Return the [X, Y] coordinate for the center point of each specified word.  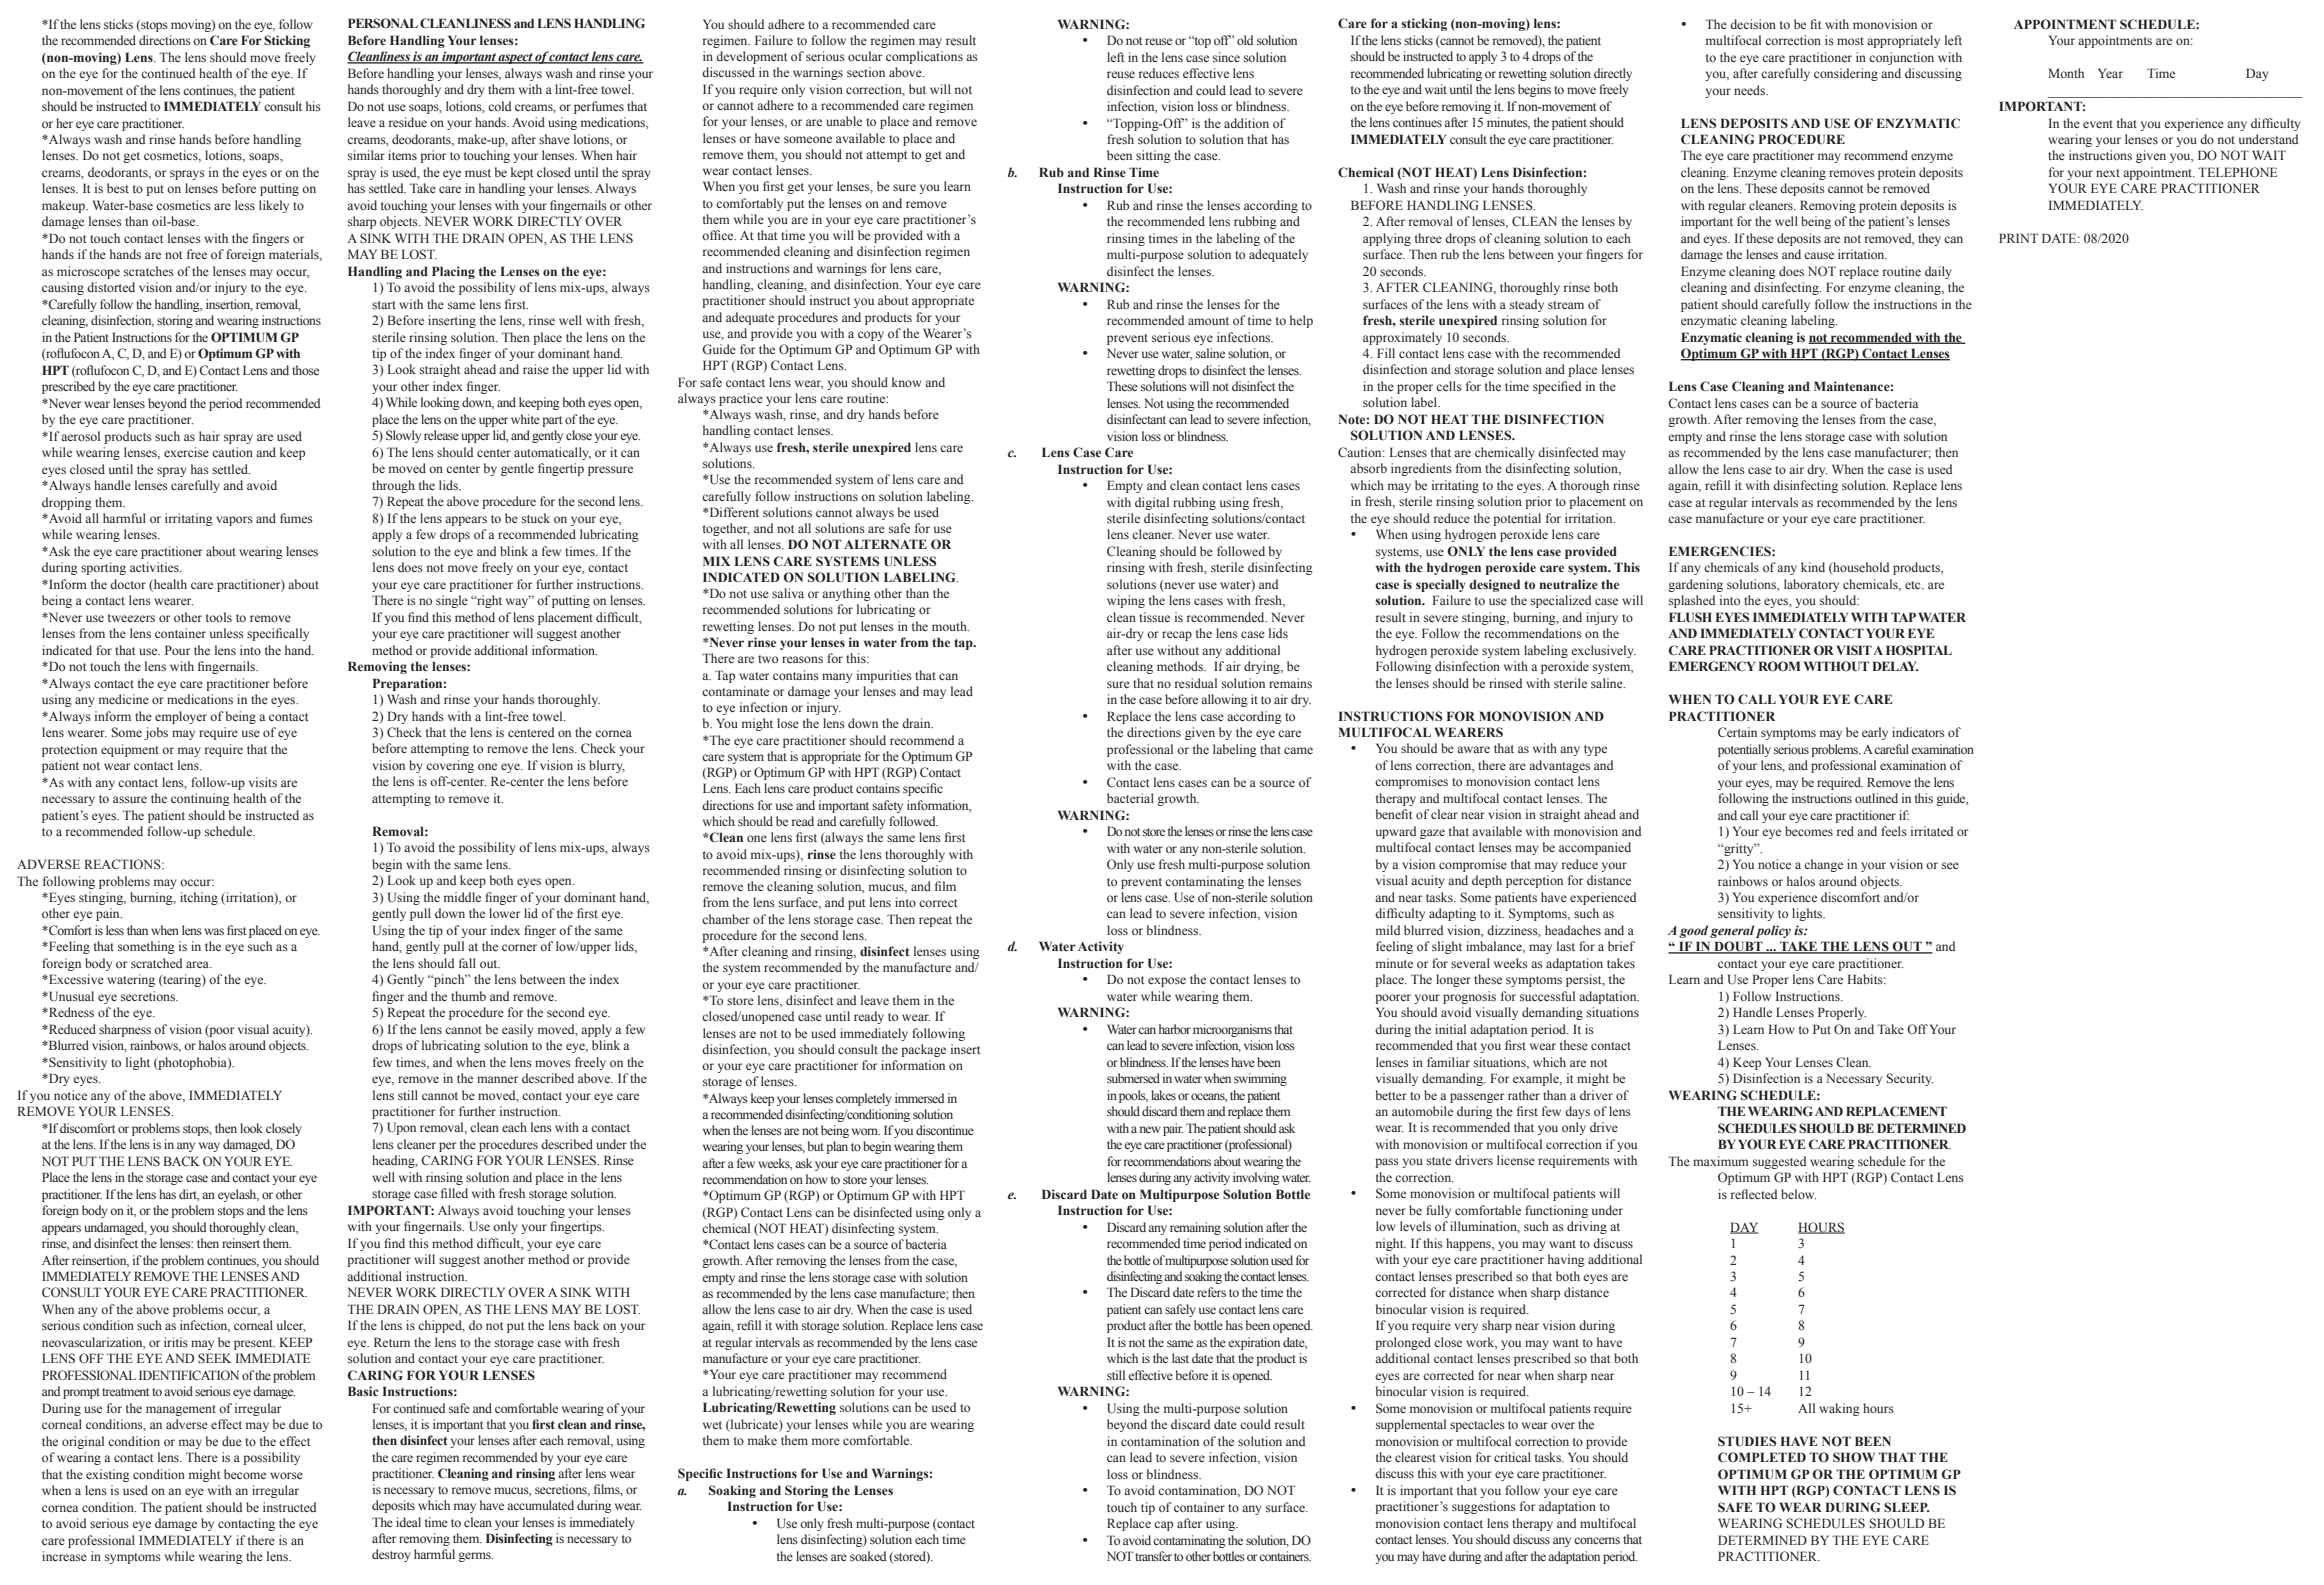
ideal [408, 1522]
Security [1910, 1079]
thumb [468, 996]
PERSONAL [383, 23]
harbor [1175, 1029]
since [1226, 57]
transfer [1153, 1556]
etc [1914, 585]
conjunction [1901, 58]
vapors [234, 521]
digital [1152, 503]
